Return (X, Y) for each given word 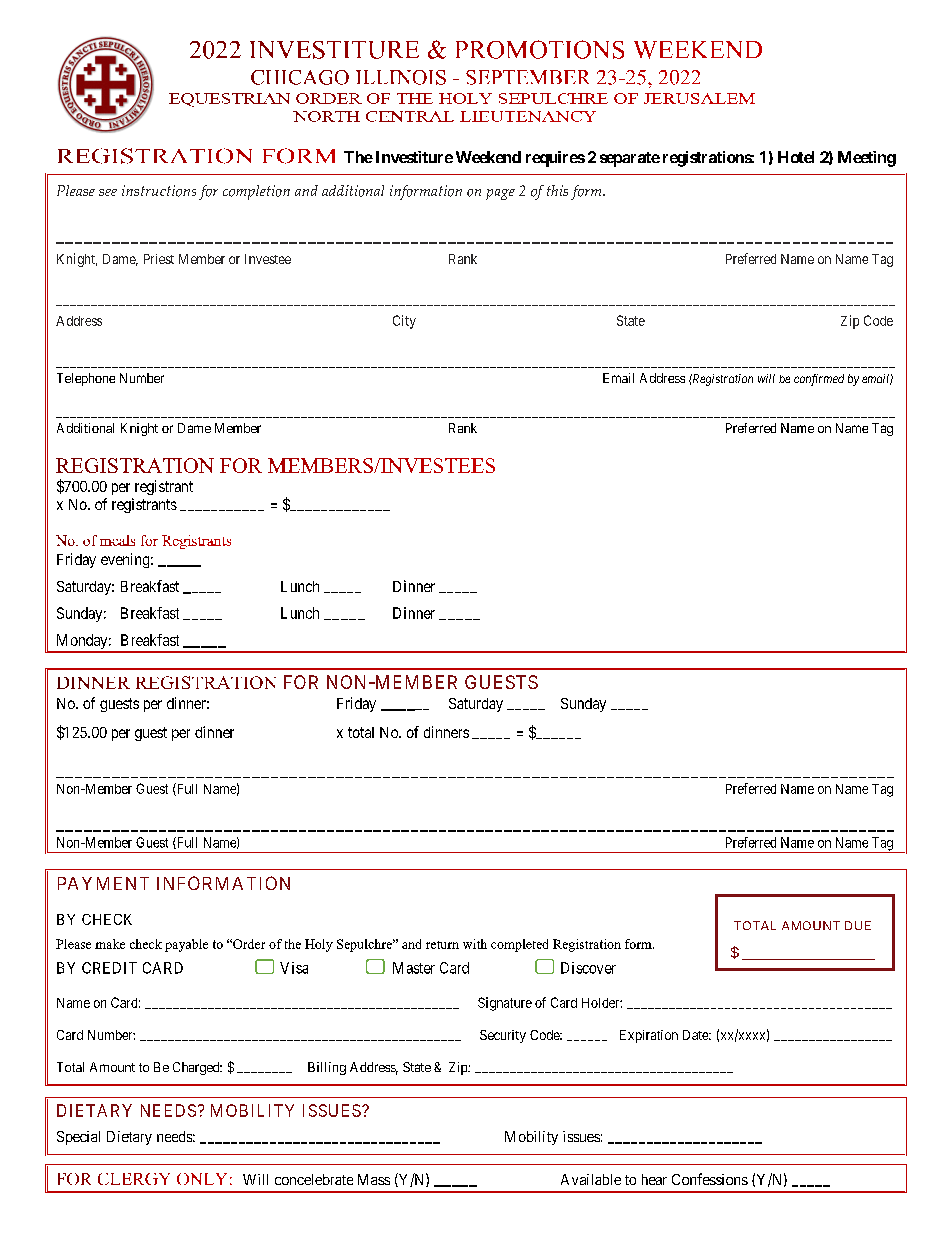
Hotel (796, 157)
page (500, 194)
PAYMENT (103, 883)
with (475, 944)
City (404, 322)
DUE (858, 925)
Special (78, 1138)
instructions (159, 191)
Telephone (86, 379)
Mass (374, 1179)
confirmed (819, 380)
